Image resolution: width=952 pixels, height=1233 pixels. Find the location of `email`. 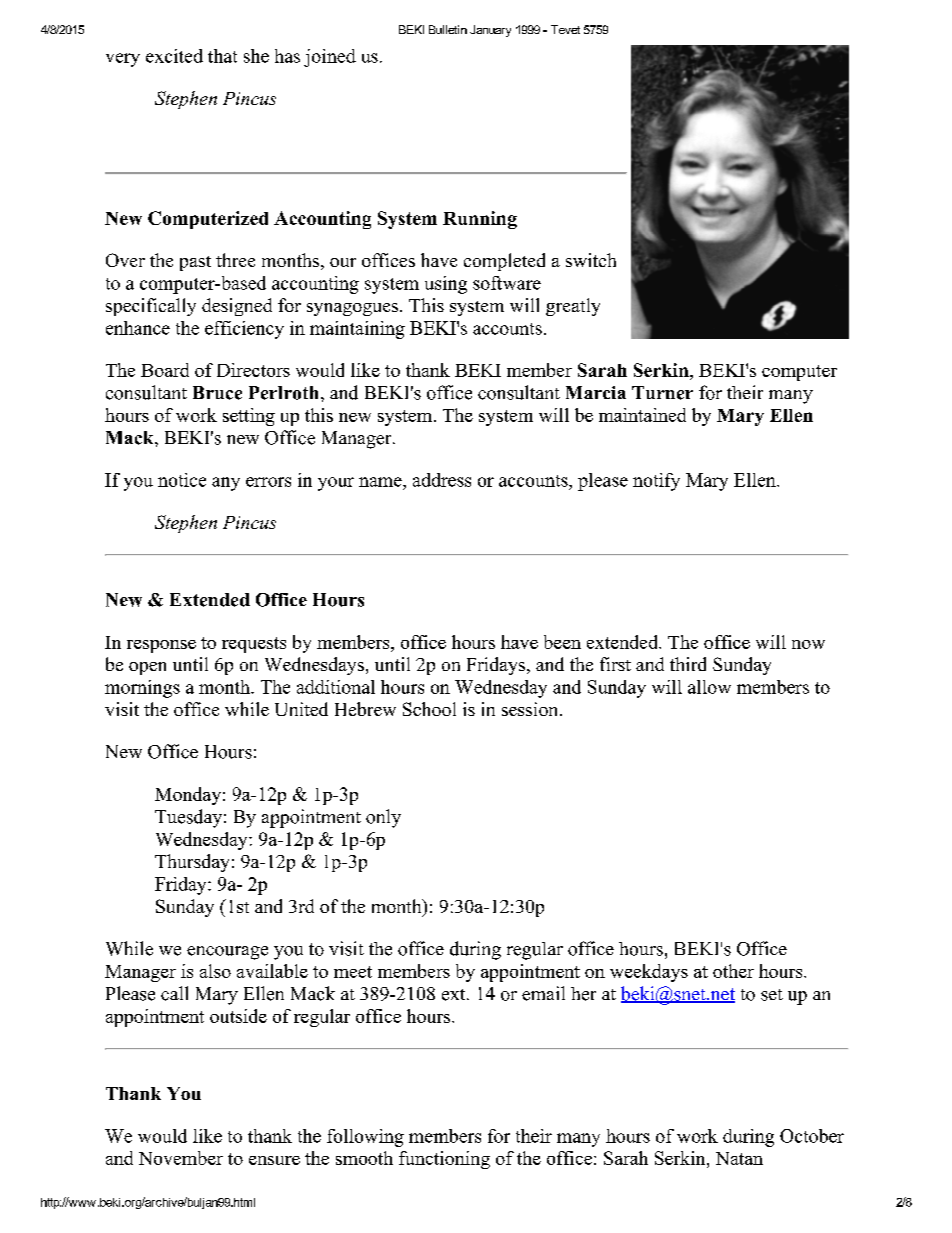

email is located at coordinates (543, 993).
